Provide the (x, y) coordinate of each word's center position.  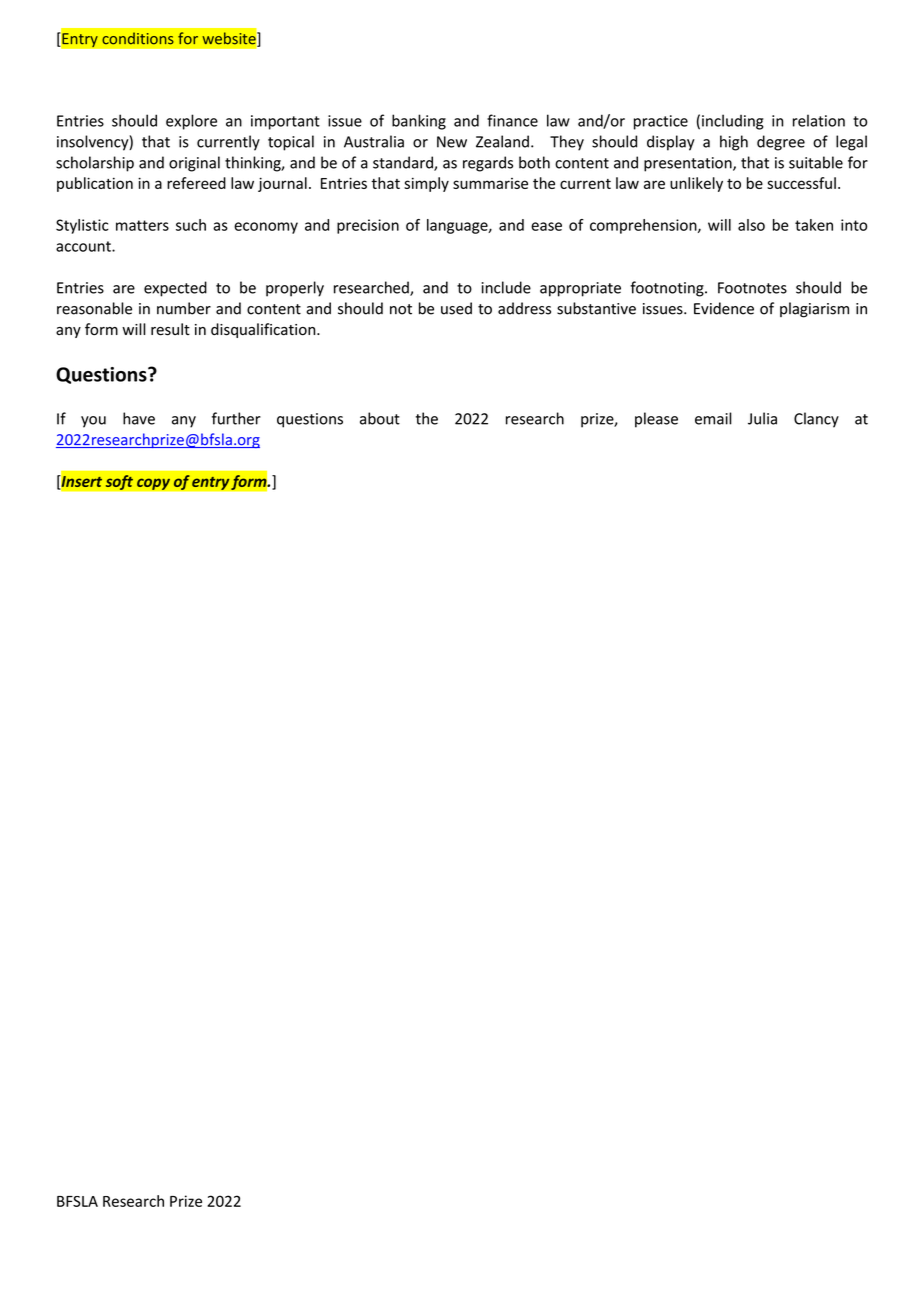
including (733, 122)
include (506, 287)
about (380, 418)
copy (153, 484)
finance (512, 120)
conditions (138, 38)
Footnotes (752, 288)
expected (175, 289)
